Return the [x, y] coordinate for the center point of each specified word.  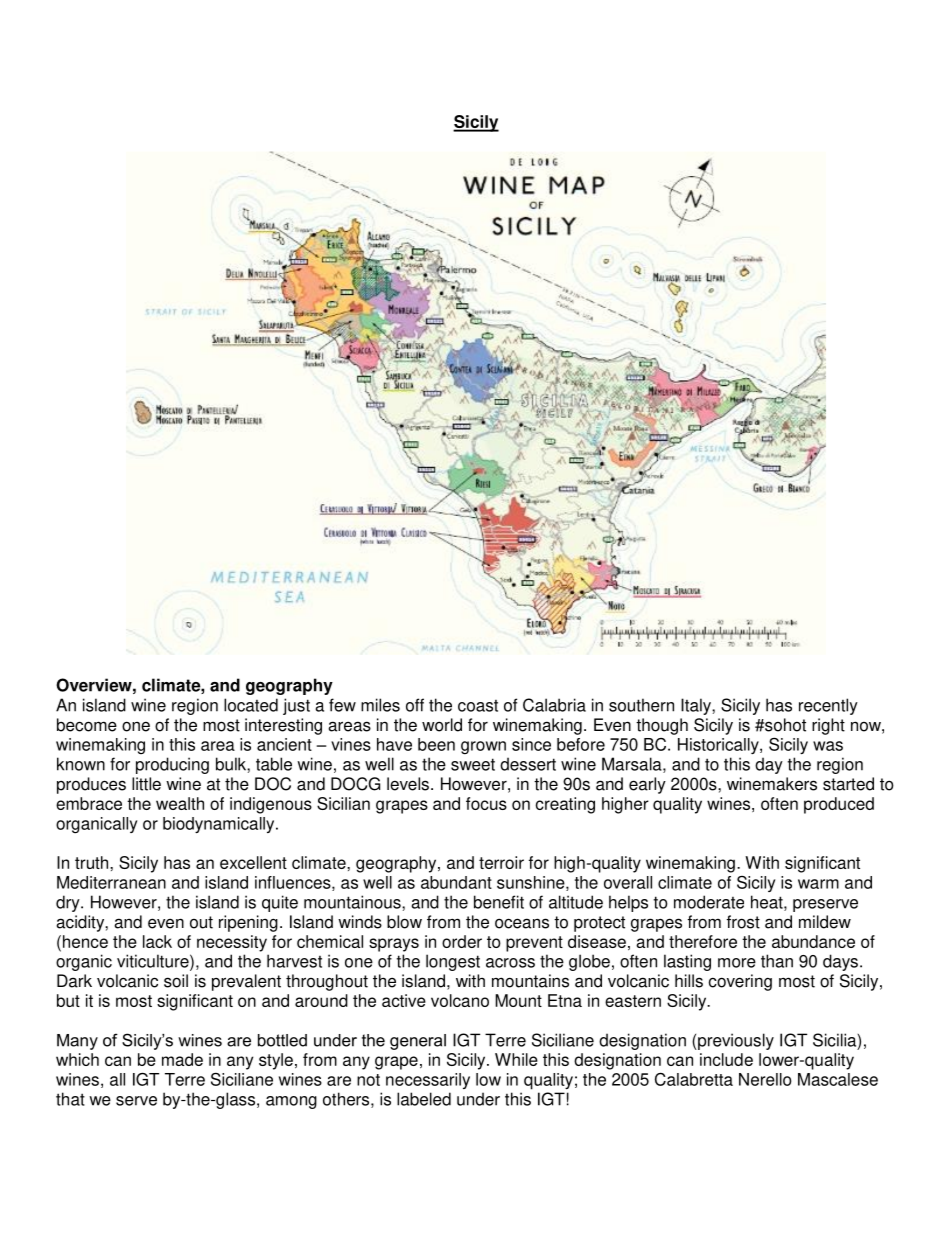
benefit [499, 902]
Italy [697, 706]
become [87, 725]
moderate [709, 902]
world [442, 725]
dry [69, 903]
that [70, 1099]
